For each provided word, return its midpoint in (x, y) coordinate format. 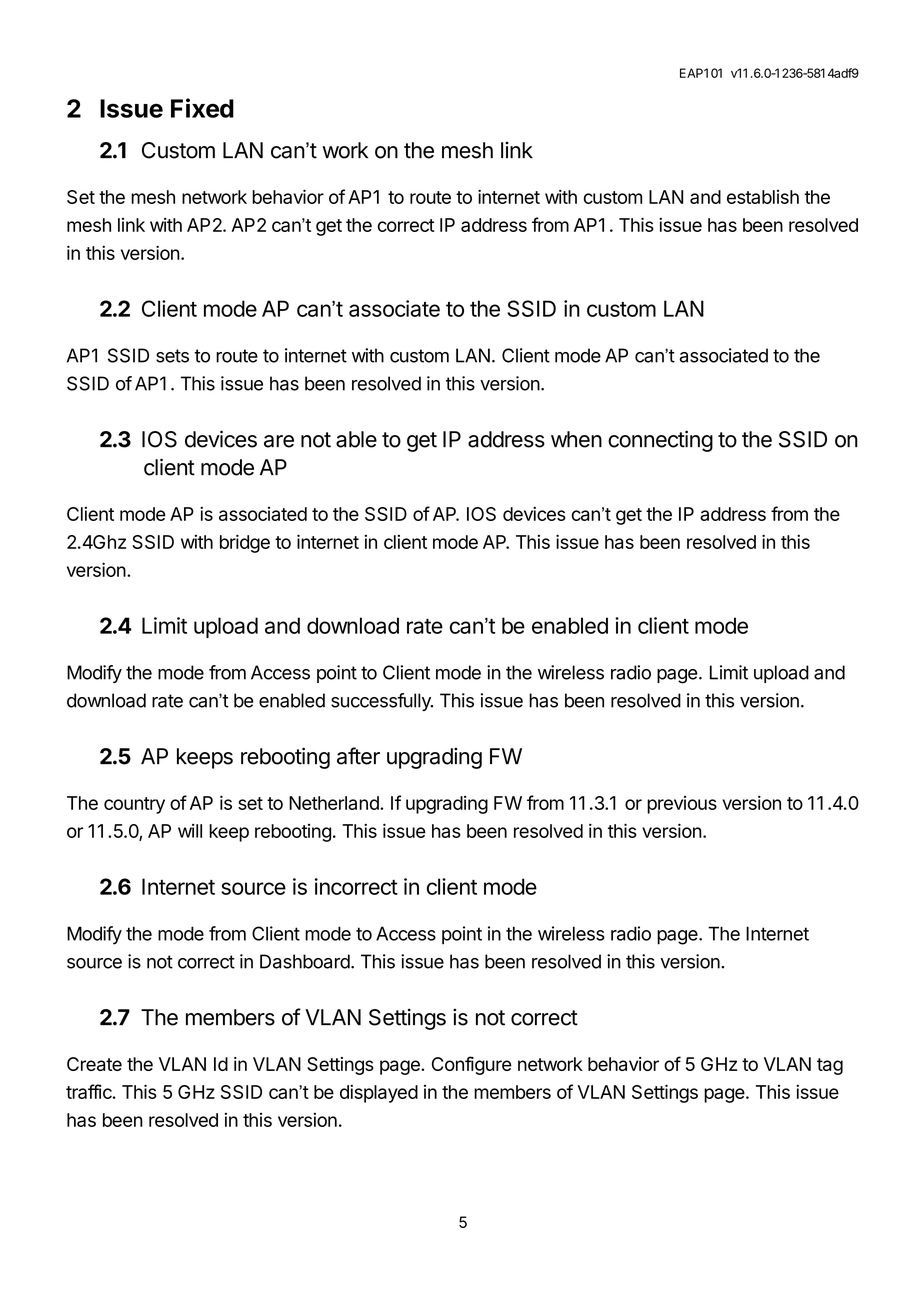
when (576, 439)
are (279, 441)
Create (94, 1064)
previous (682, 805)
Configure (472, 1065)
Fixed (202, 108)
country (134, 805)
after (358, 756)
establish (763, 197)
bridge (245, 543)
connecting (660, 441)
